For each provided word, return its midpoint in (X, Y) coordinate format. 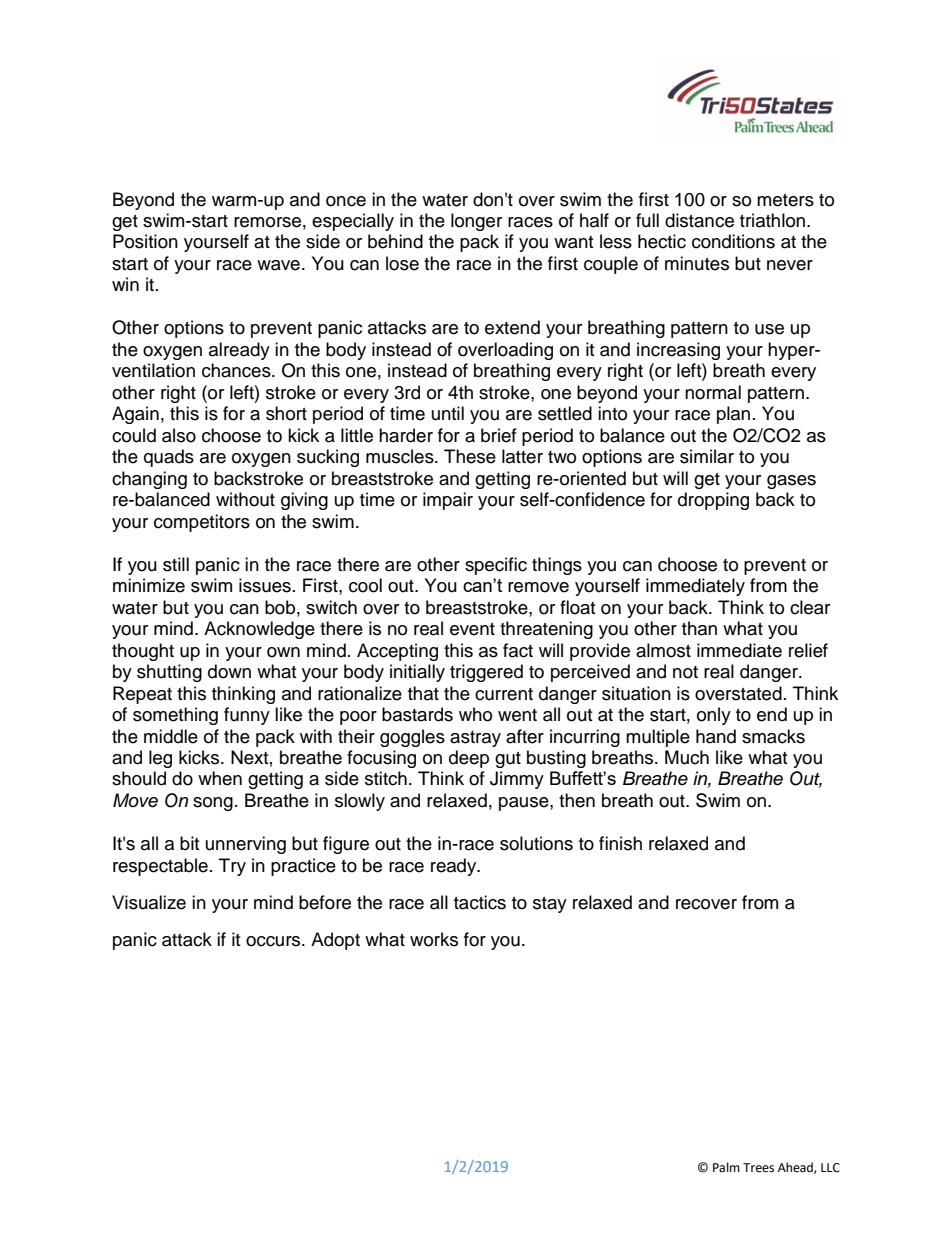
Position (145, 241)
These (470, 456)
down (229, 671)
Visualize (149, 902)
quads (169, 458)
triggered (486, 673)
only (714, 716)
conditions (733, 241)
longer (476, 222)
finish (620, 843)
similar (707, 456)
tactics (480, 902)
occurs (274, 941)
